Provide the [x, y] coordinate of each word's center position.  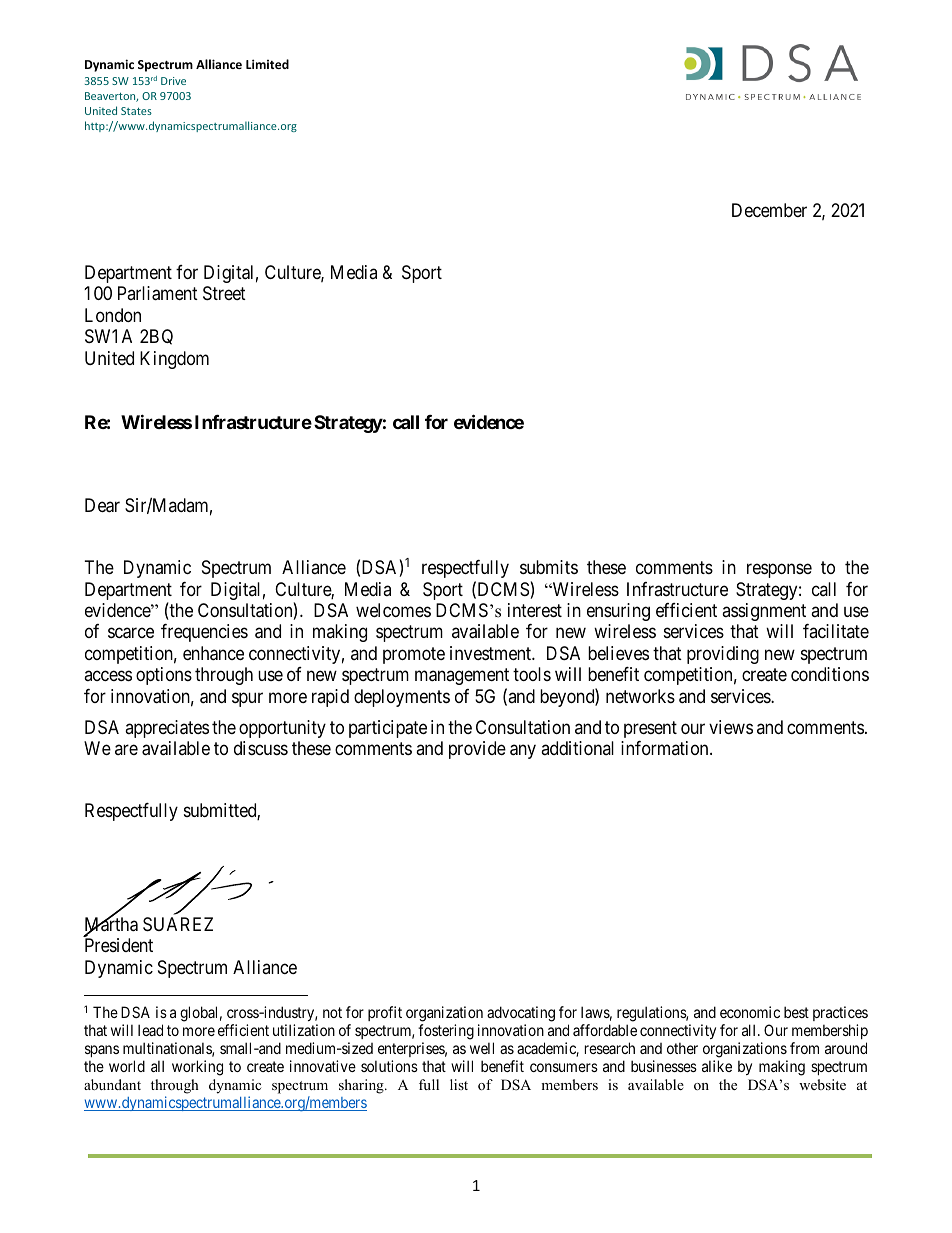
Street [224, 293]
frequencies [204, 633]
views [731, 727]
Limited [267, 64]
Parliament [158, 293]
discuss [261, 748]
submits [549, 567]
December [769, 210]
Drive [173, 81]
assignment [764, 612]
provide [477, 750]
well [482, 1048]
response [779, 570]
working [197, 1068]
